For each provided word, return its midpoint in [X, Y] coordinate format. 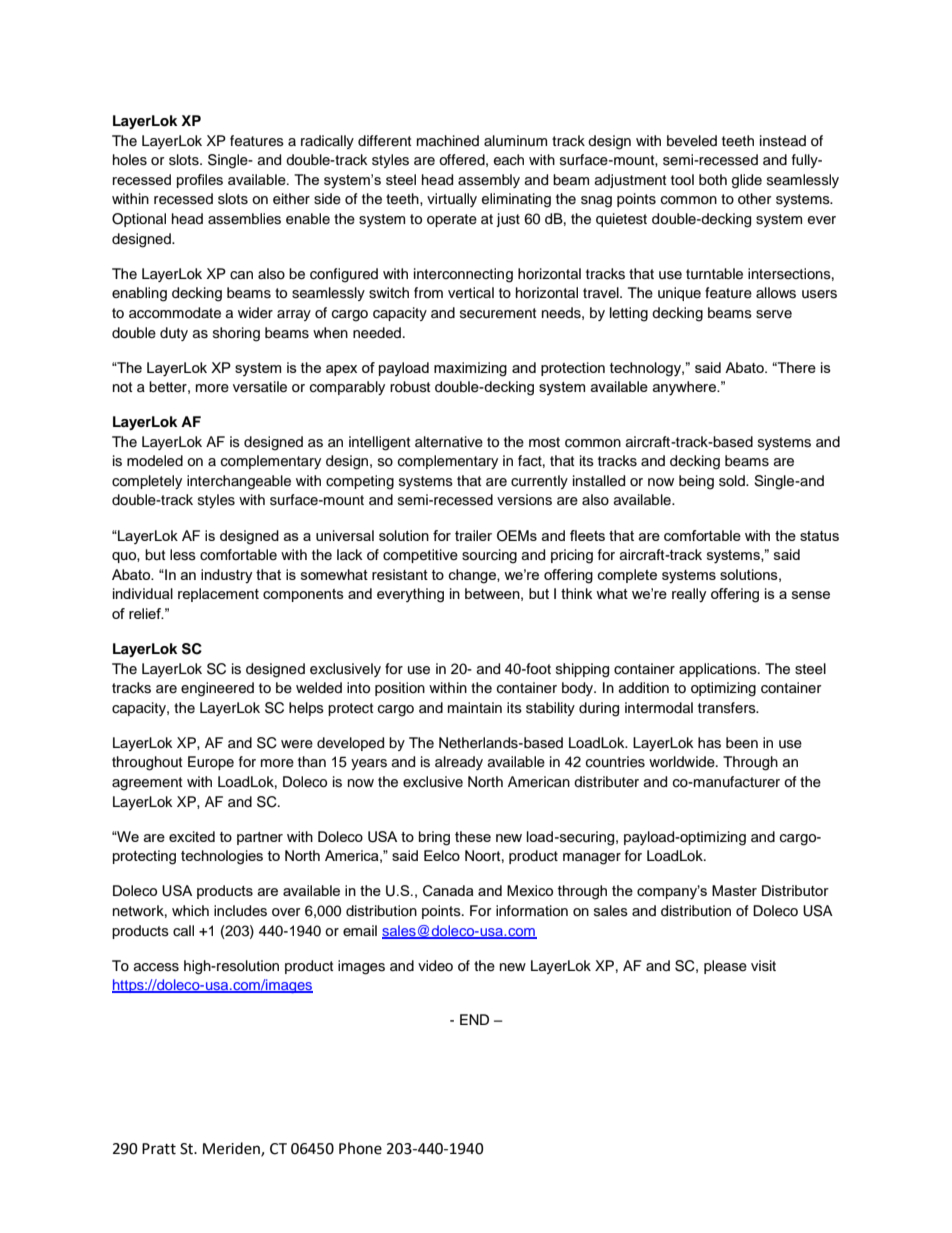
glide [747, 181]
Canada [448, 891]
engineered [217, 689]
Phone [360, 1148]
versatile [260, 387]
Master [734, 890]
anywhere [685, 388]
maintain [475, 707]
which [190, 910]
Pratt [159, 1149]
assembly [489, 181]
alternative [449, 442]
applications [719, 670]
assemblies [244, 219]
